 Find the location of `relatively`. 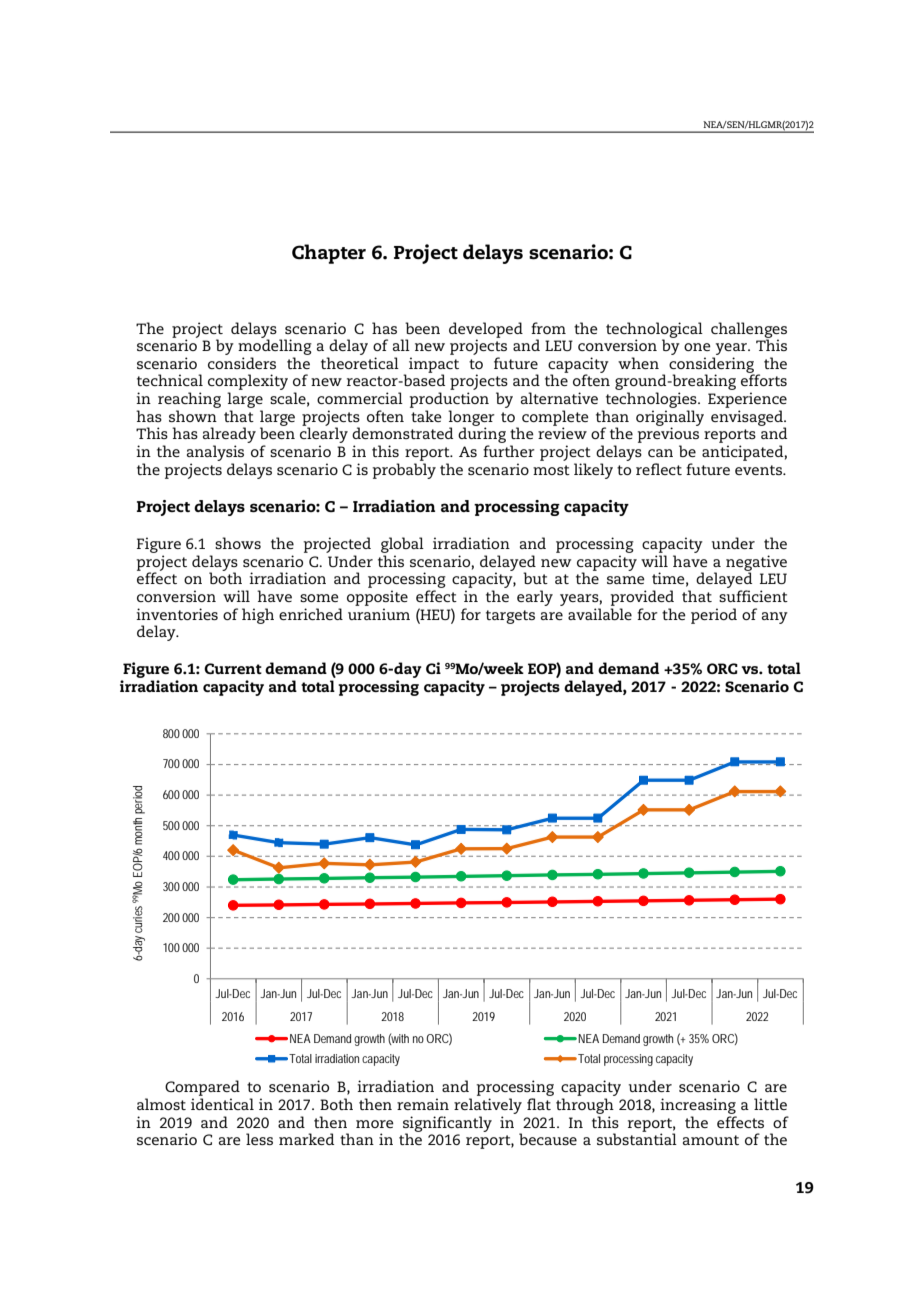

relatively is located at coordinates (488, 1107).
